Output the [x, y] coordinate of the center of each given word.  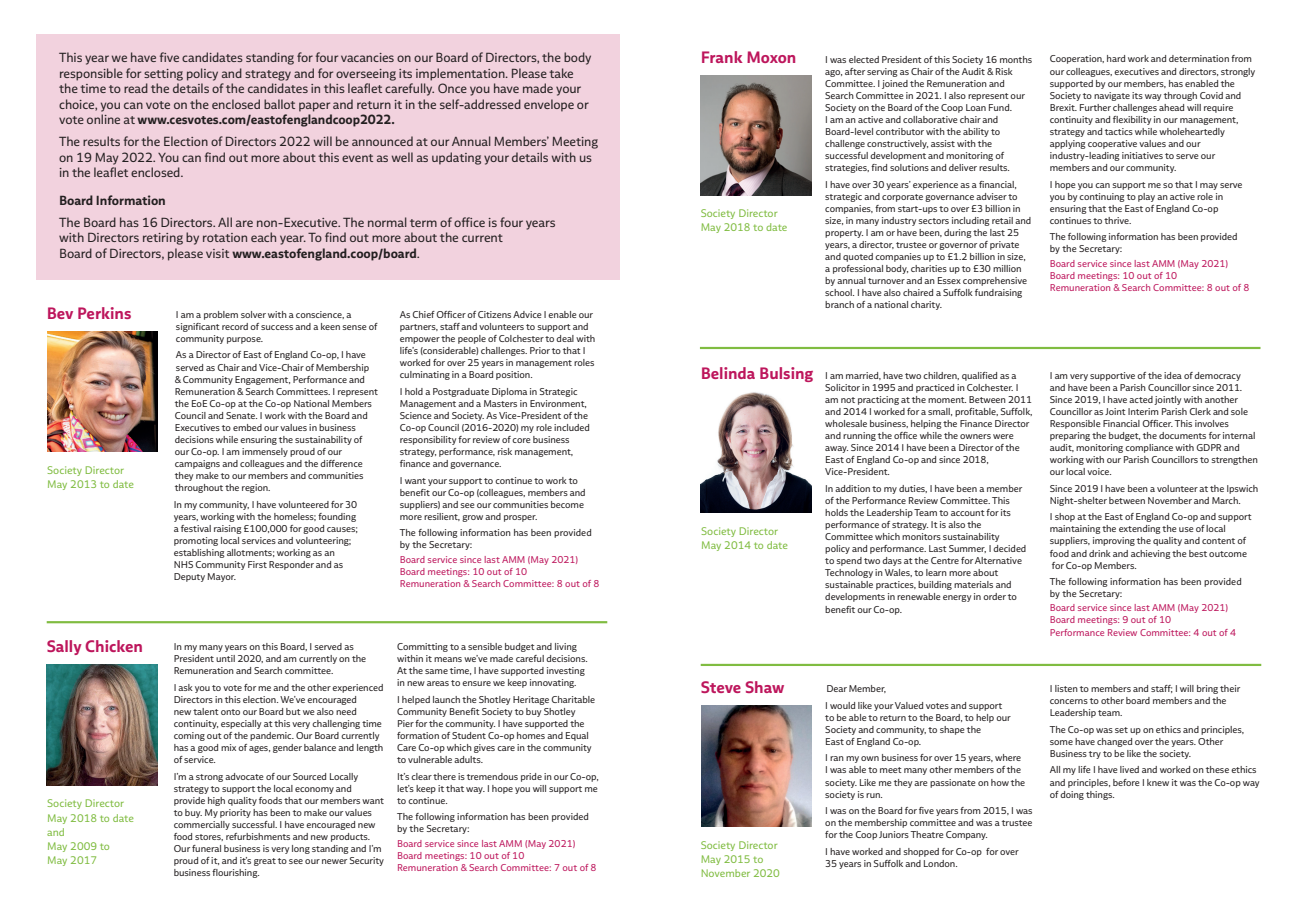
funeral [206, 848]
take [561, 73]
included [571, 427]
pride [531, 777]
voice [1099, 471]
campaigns [197, 464]
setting [163, 75]
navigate [1112, 96]
